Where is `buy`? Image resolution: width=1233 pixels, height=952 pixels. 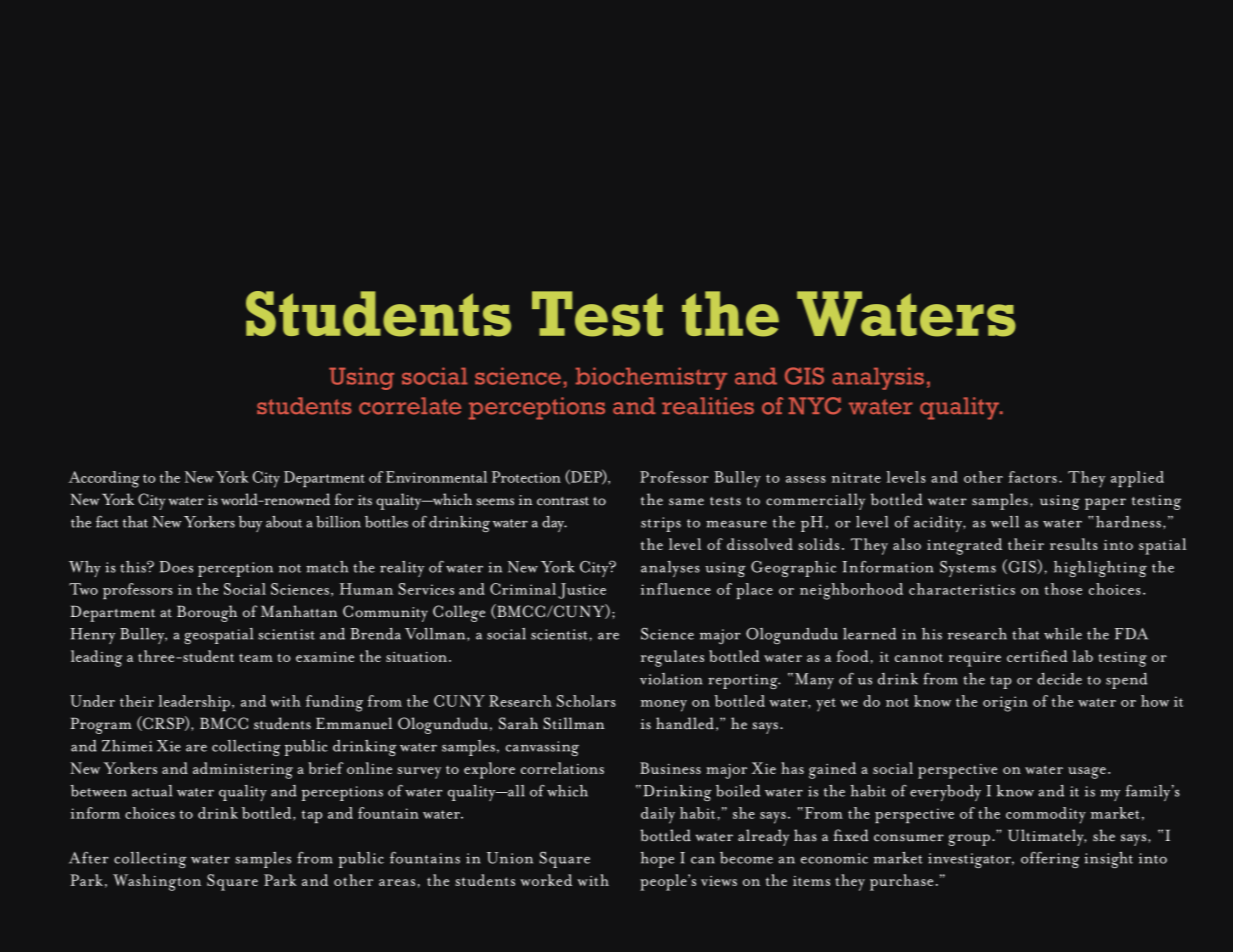 buy is located at coordinates (250, 524).
